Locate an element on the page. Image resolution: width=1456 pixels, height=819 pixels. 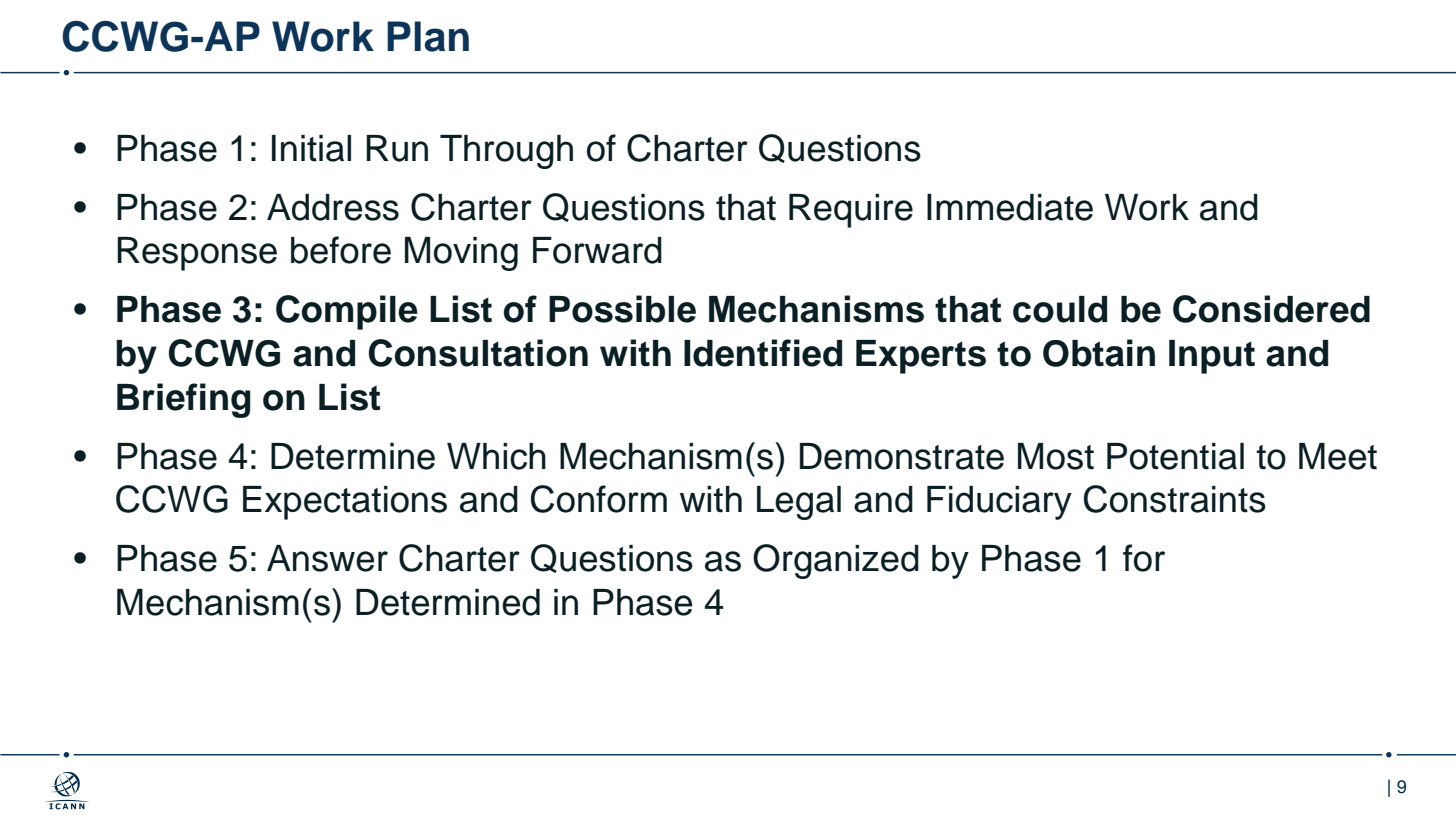
Considered is located at coordinates (1271, 309).
